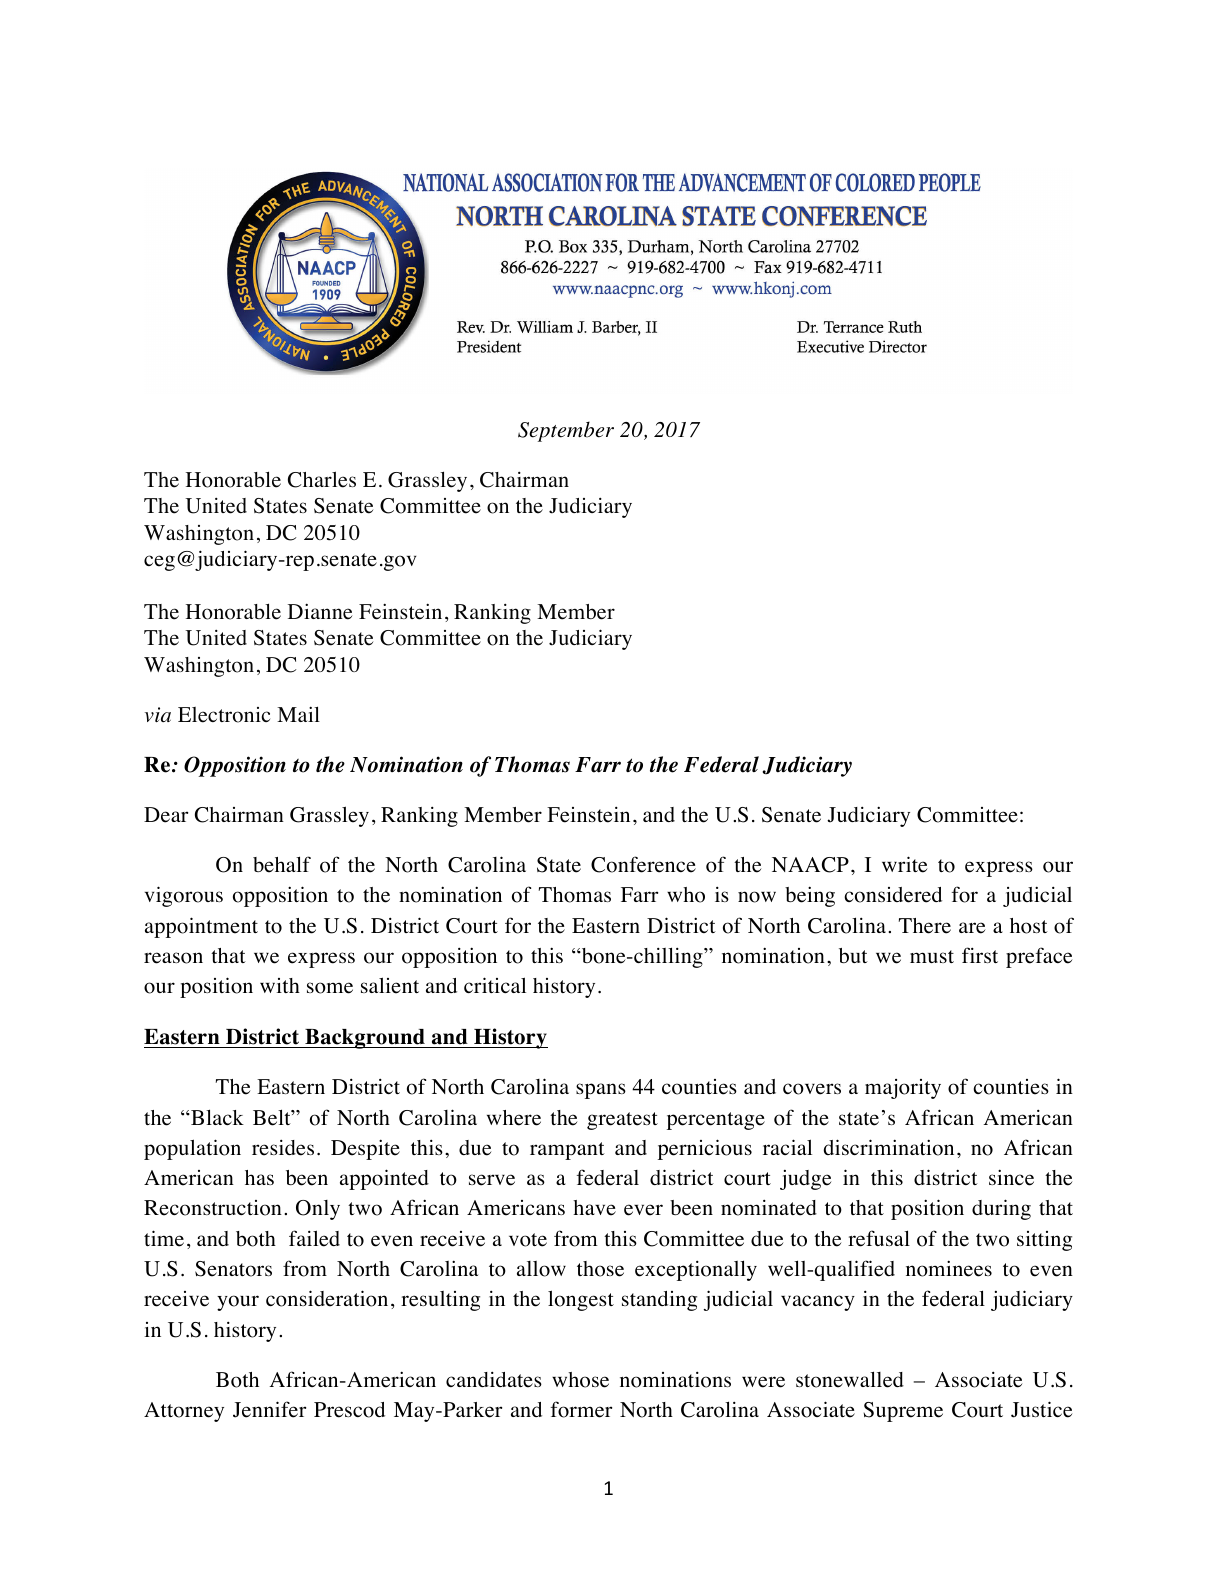  I want to click on Dianne, so click(320, 611).
